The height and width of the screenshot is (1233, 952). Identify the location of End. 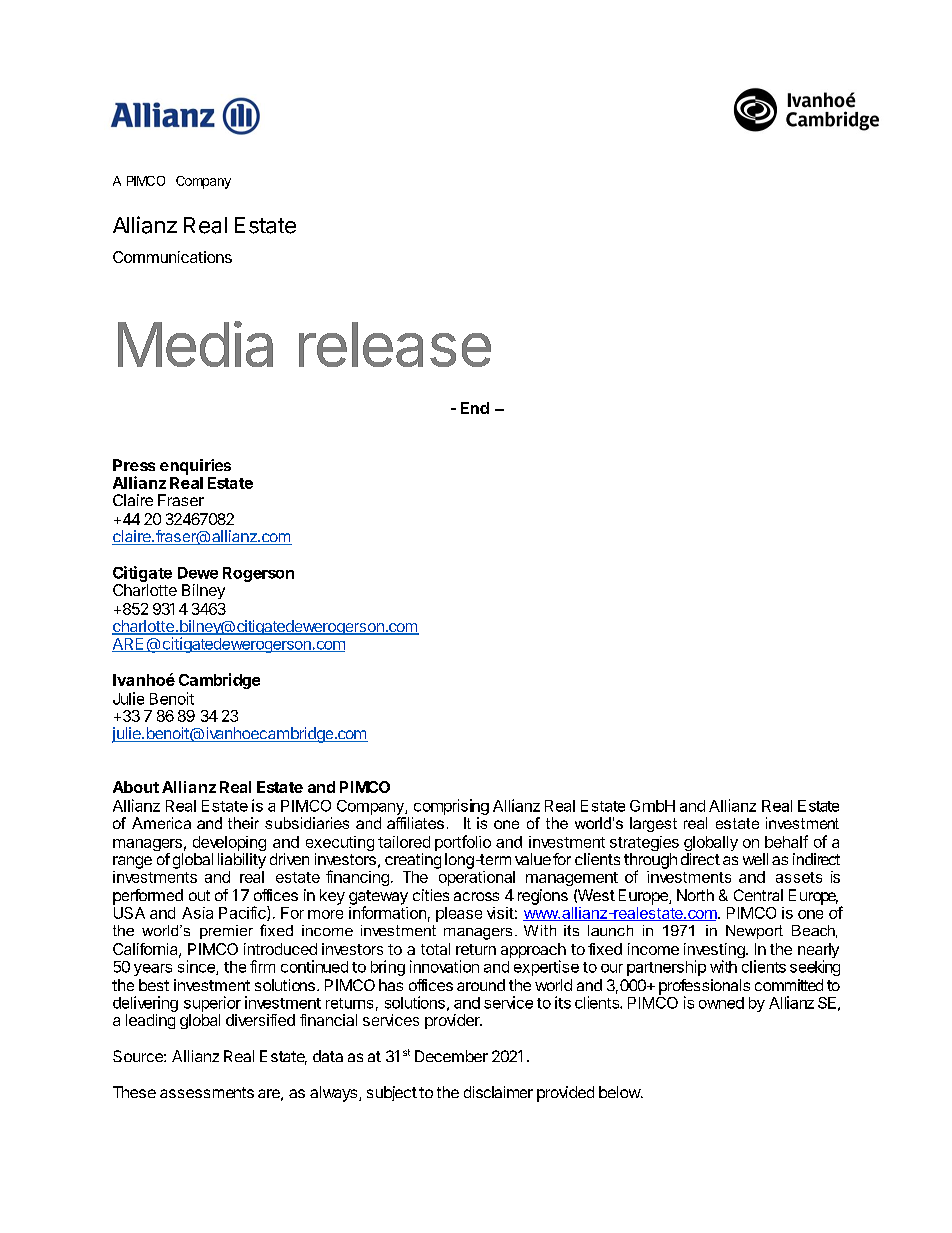
(475, 408).
